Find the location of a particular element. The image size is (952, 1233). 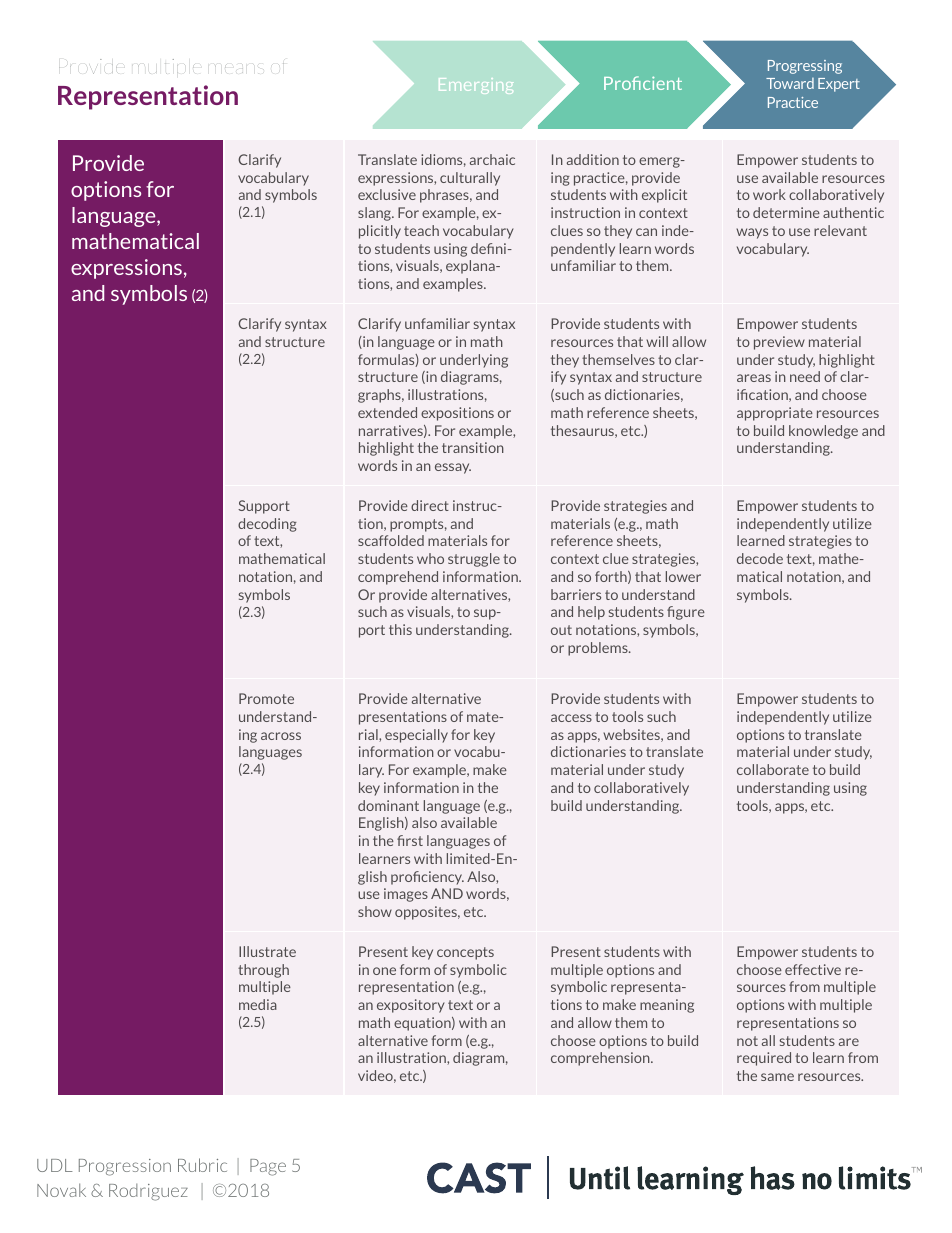

archaic is located at coordinates (492, 159).
